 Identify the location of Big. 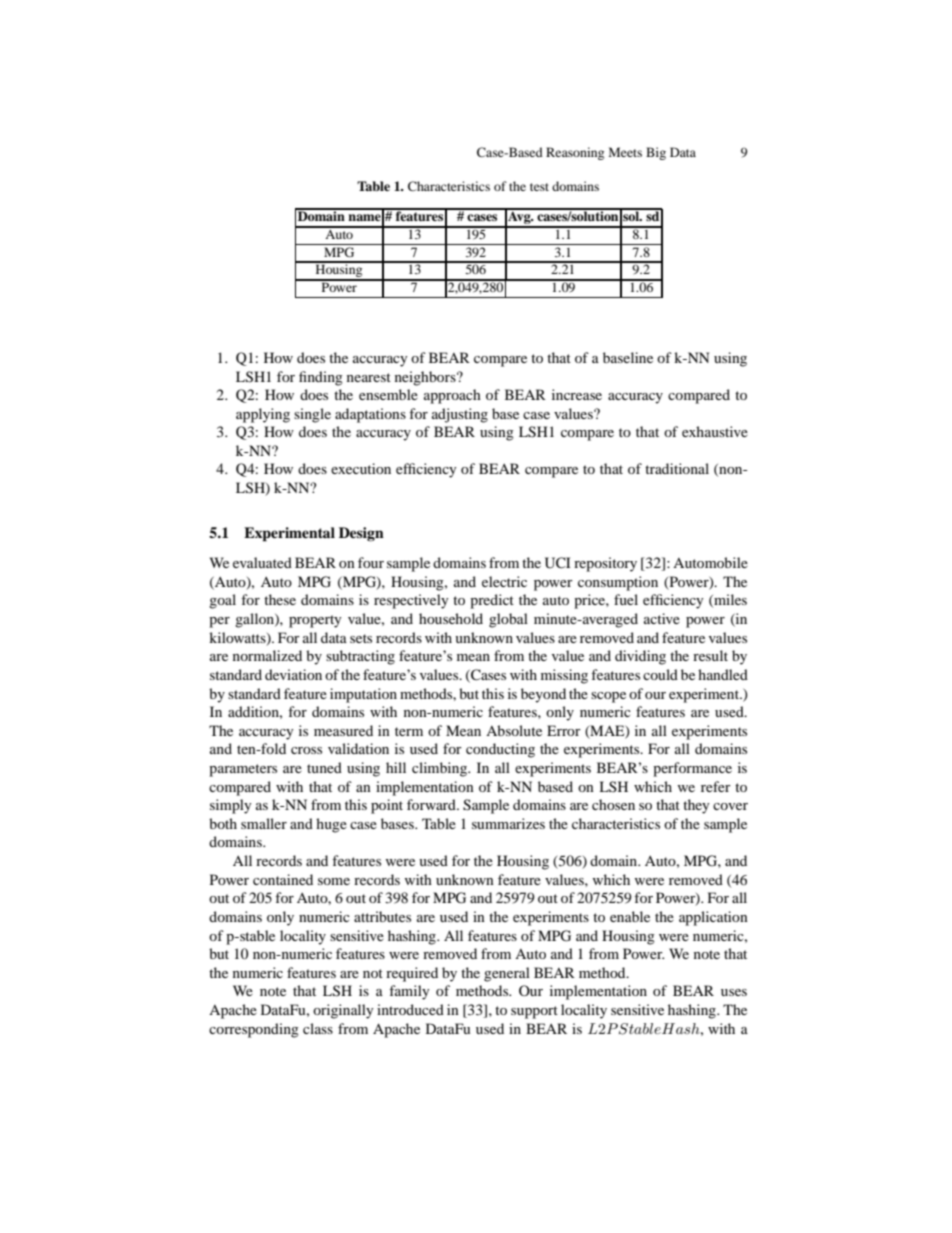
(656, 153).
